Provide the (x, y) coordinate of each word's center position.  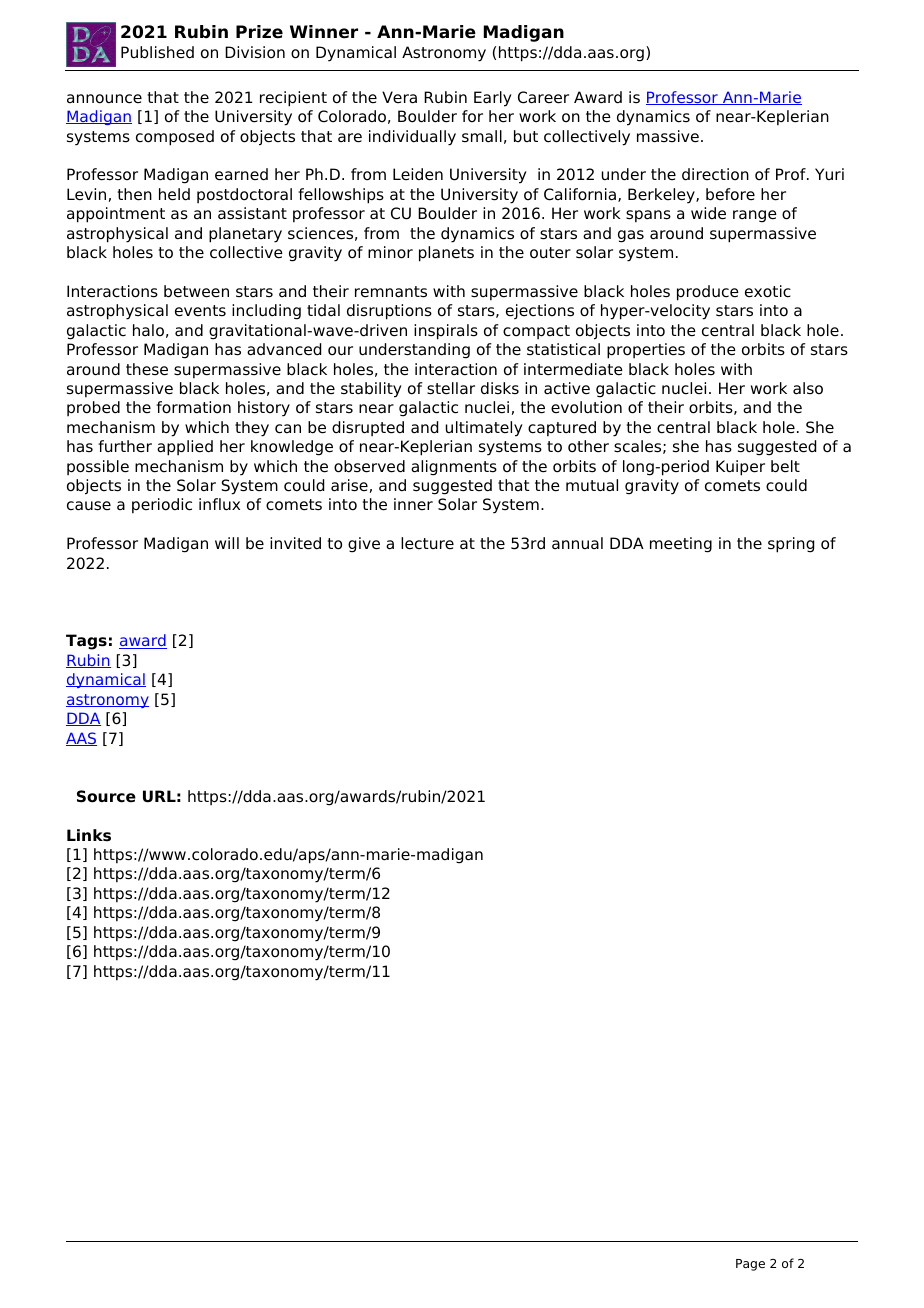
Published (157, 52)
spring (791, 545)
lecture (427, 543)
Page (750, 1265)
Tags (86, 642)
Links (89, 835)
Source (106, 796)
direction (715, 174)
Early (493, 99)
